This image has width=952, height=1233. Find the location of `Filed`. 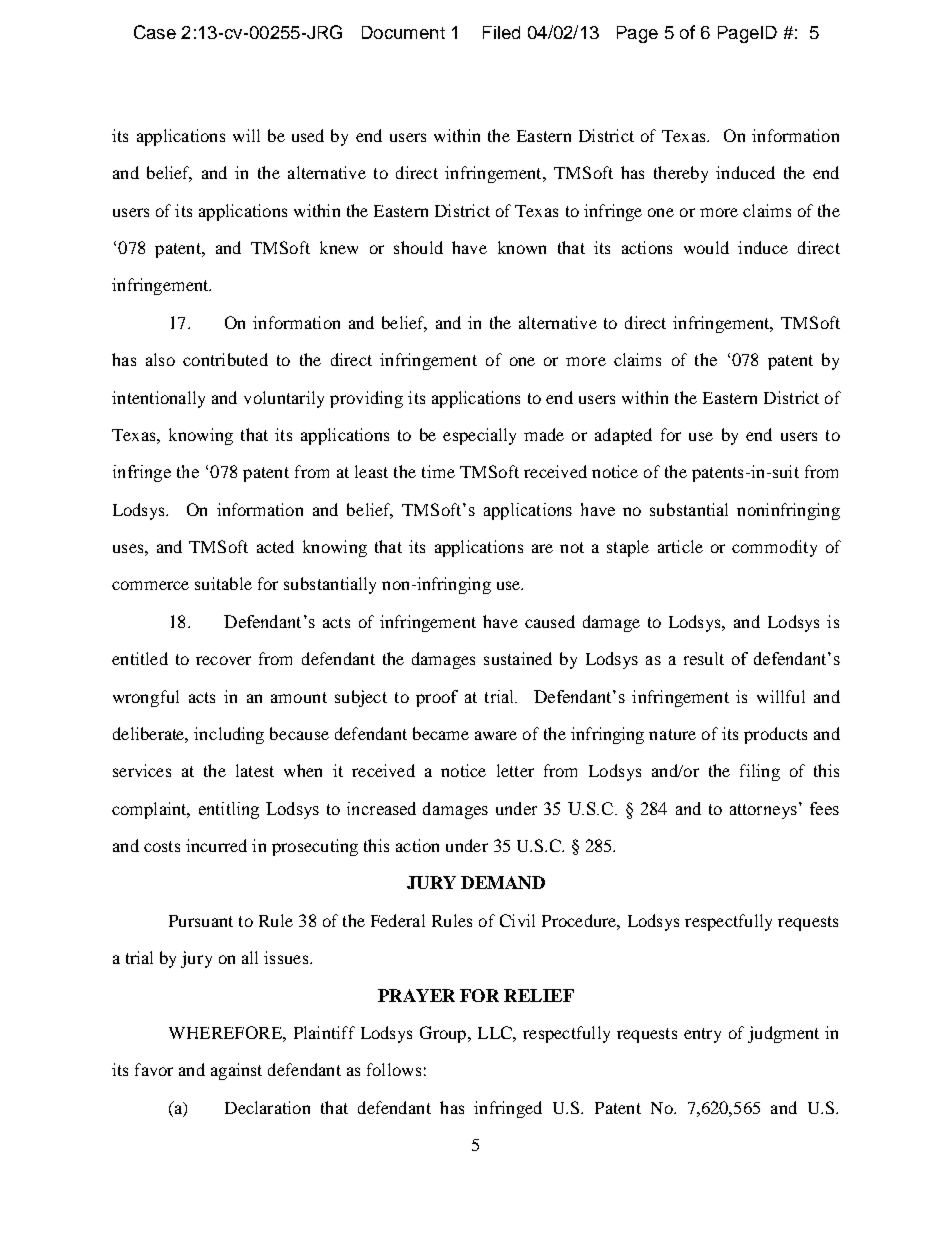

Filed is located at coordinates (501, 32).
